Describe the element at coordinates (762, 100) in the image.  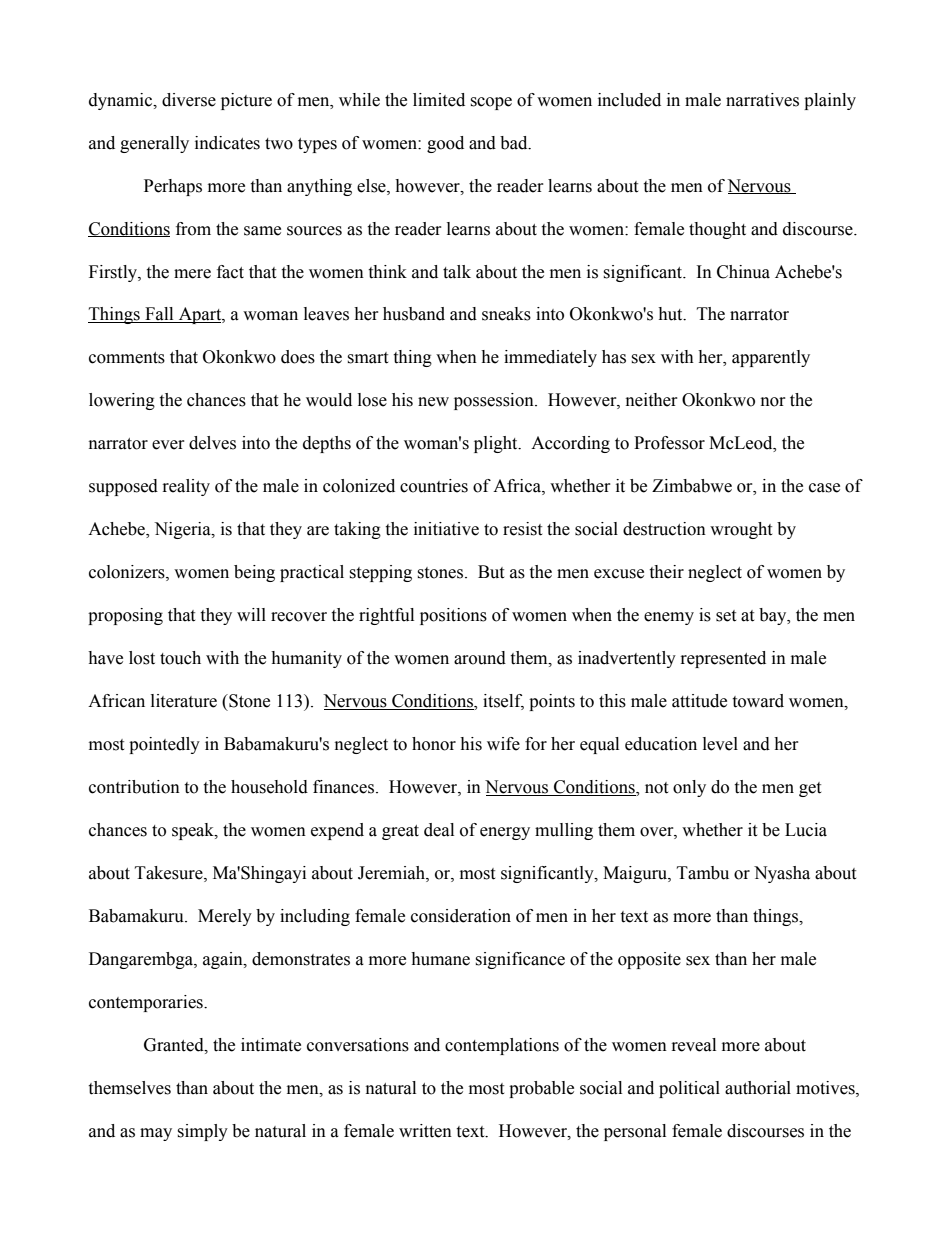
I see `narratives` at that location.
